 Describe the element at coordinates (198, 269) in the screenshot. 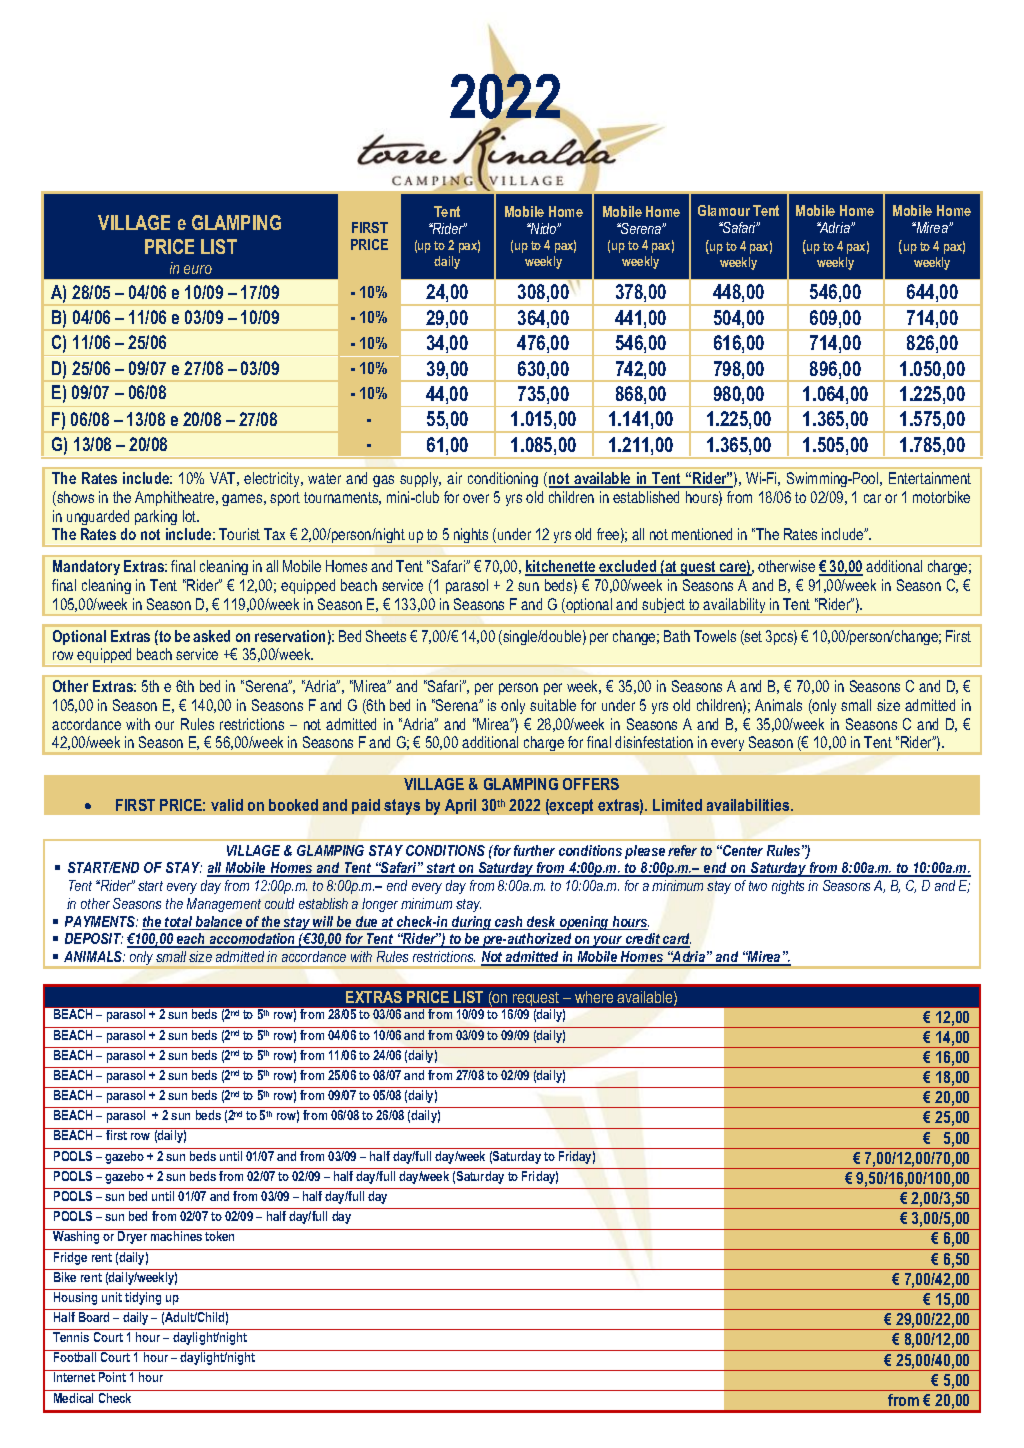

I see `euro` at that location.
